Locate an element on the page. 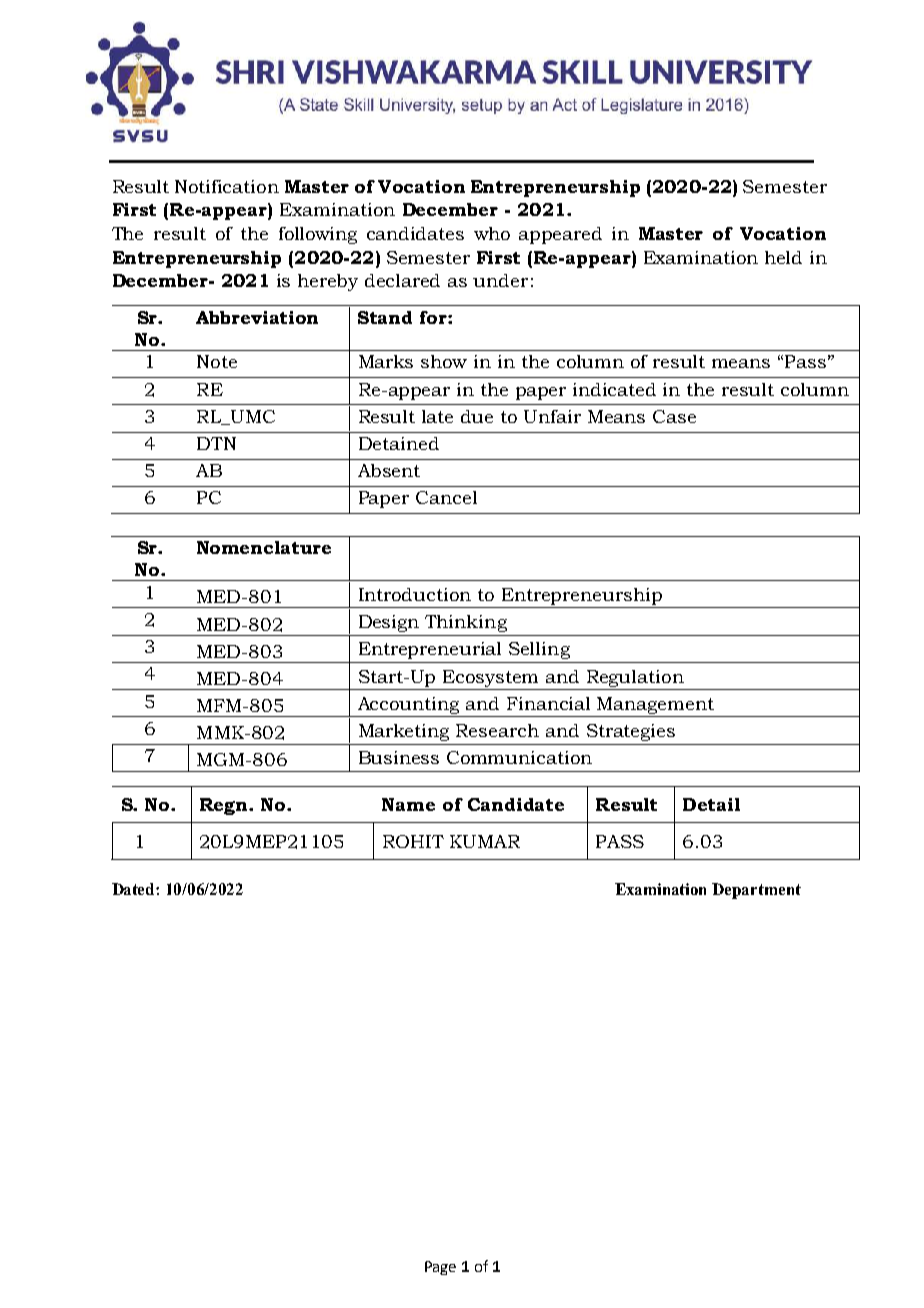 This image has height=1308, width=924. held is located at coordinates (783, 257).
